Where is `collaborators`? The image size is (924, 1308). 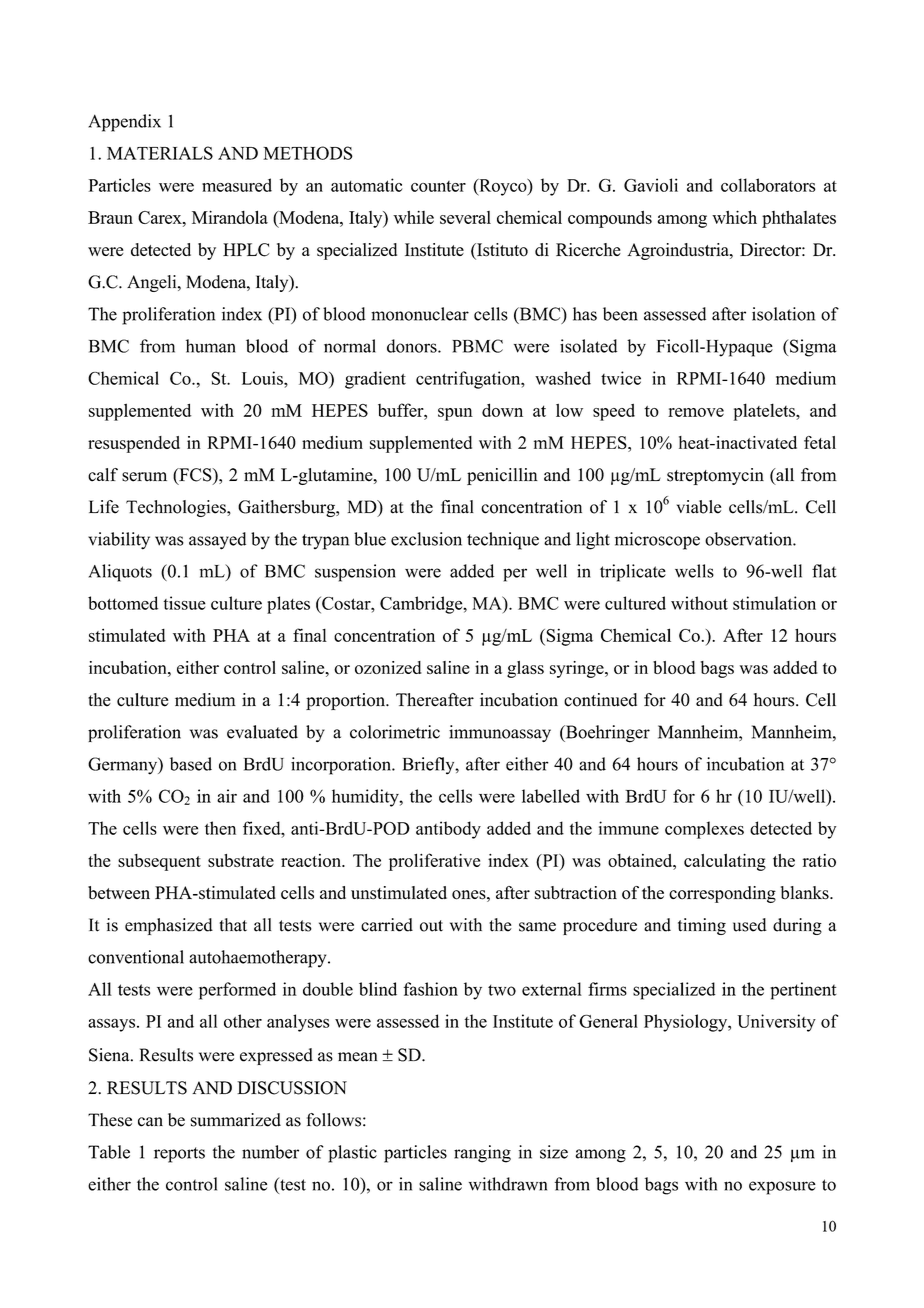 collaborators is located at coordinates (768, 185).
